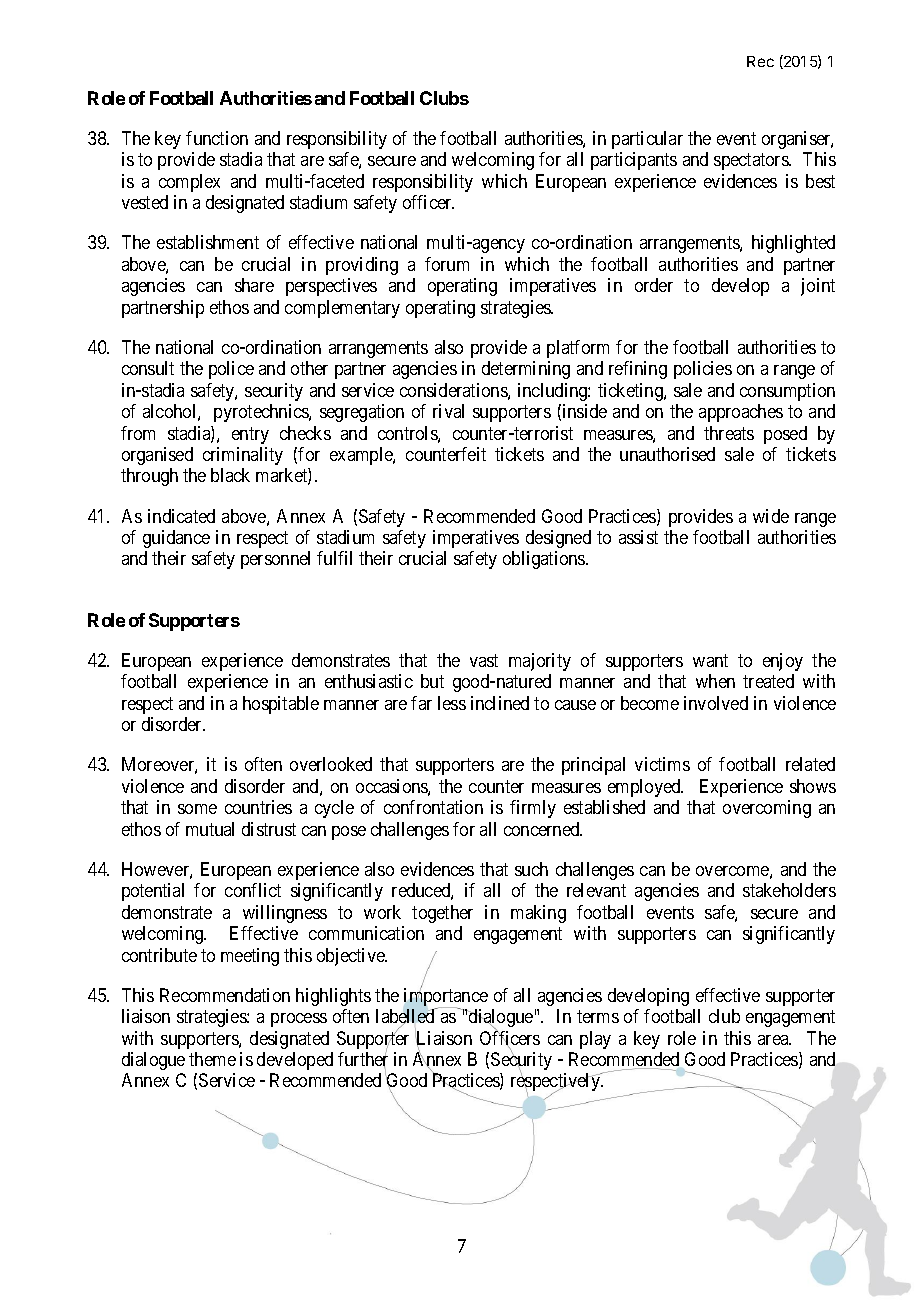  Describe the element at coordinates (774, 1040) in the document. I see `area` at that location.
